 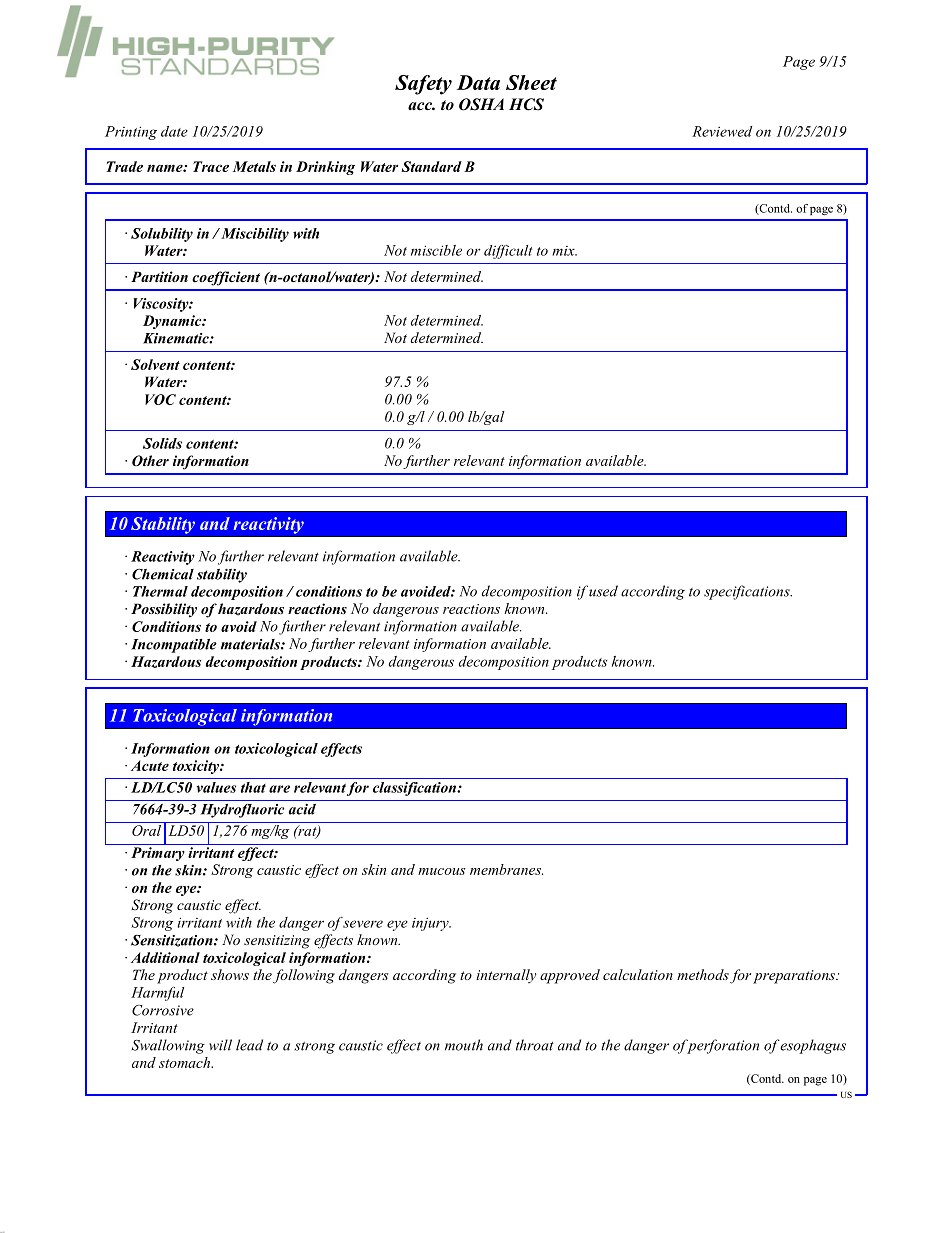 What do you see at coordinates (508, 252) in the screenshot?
I see `difficult` at bounding box center [508, 252].
